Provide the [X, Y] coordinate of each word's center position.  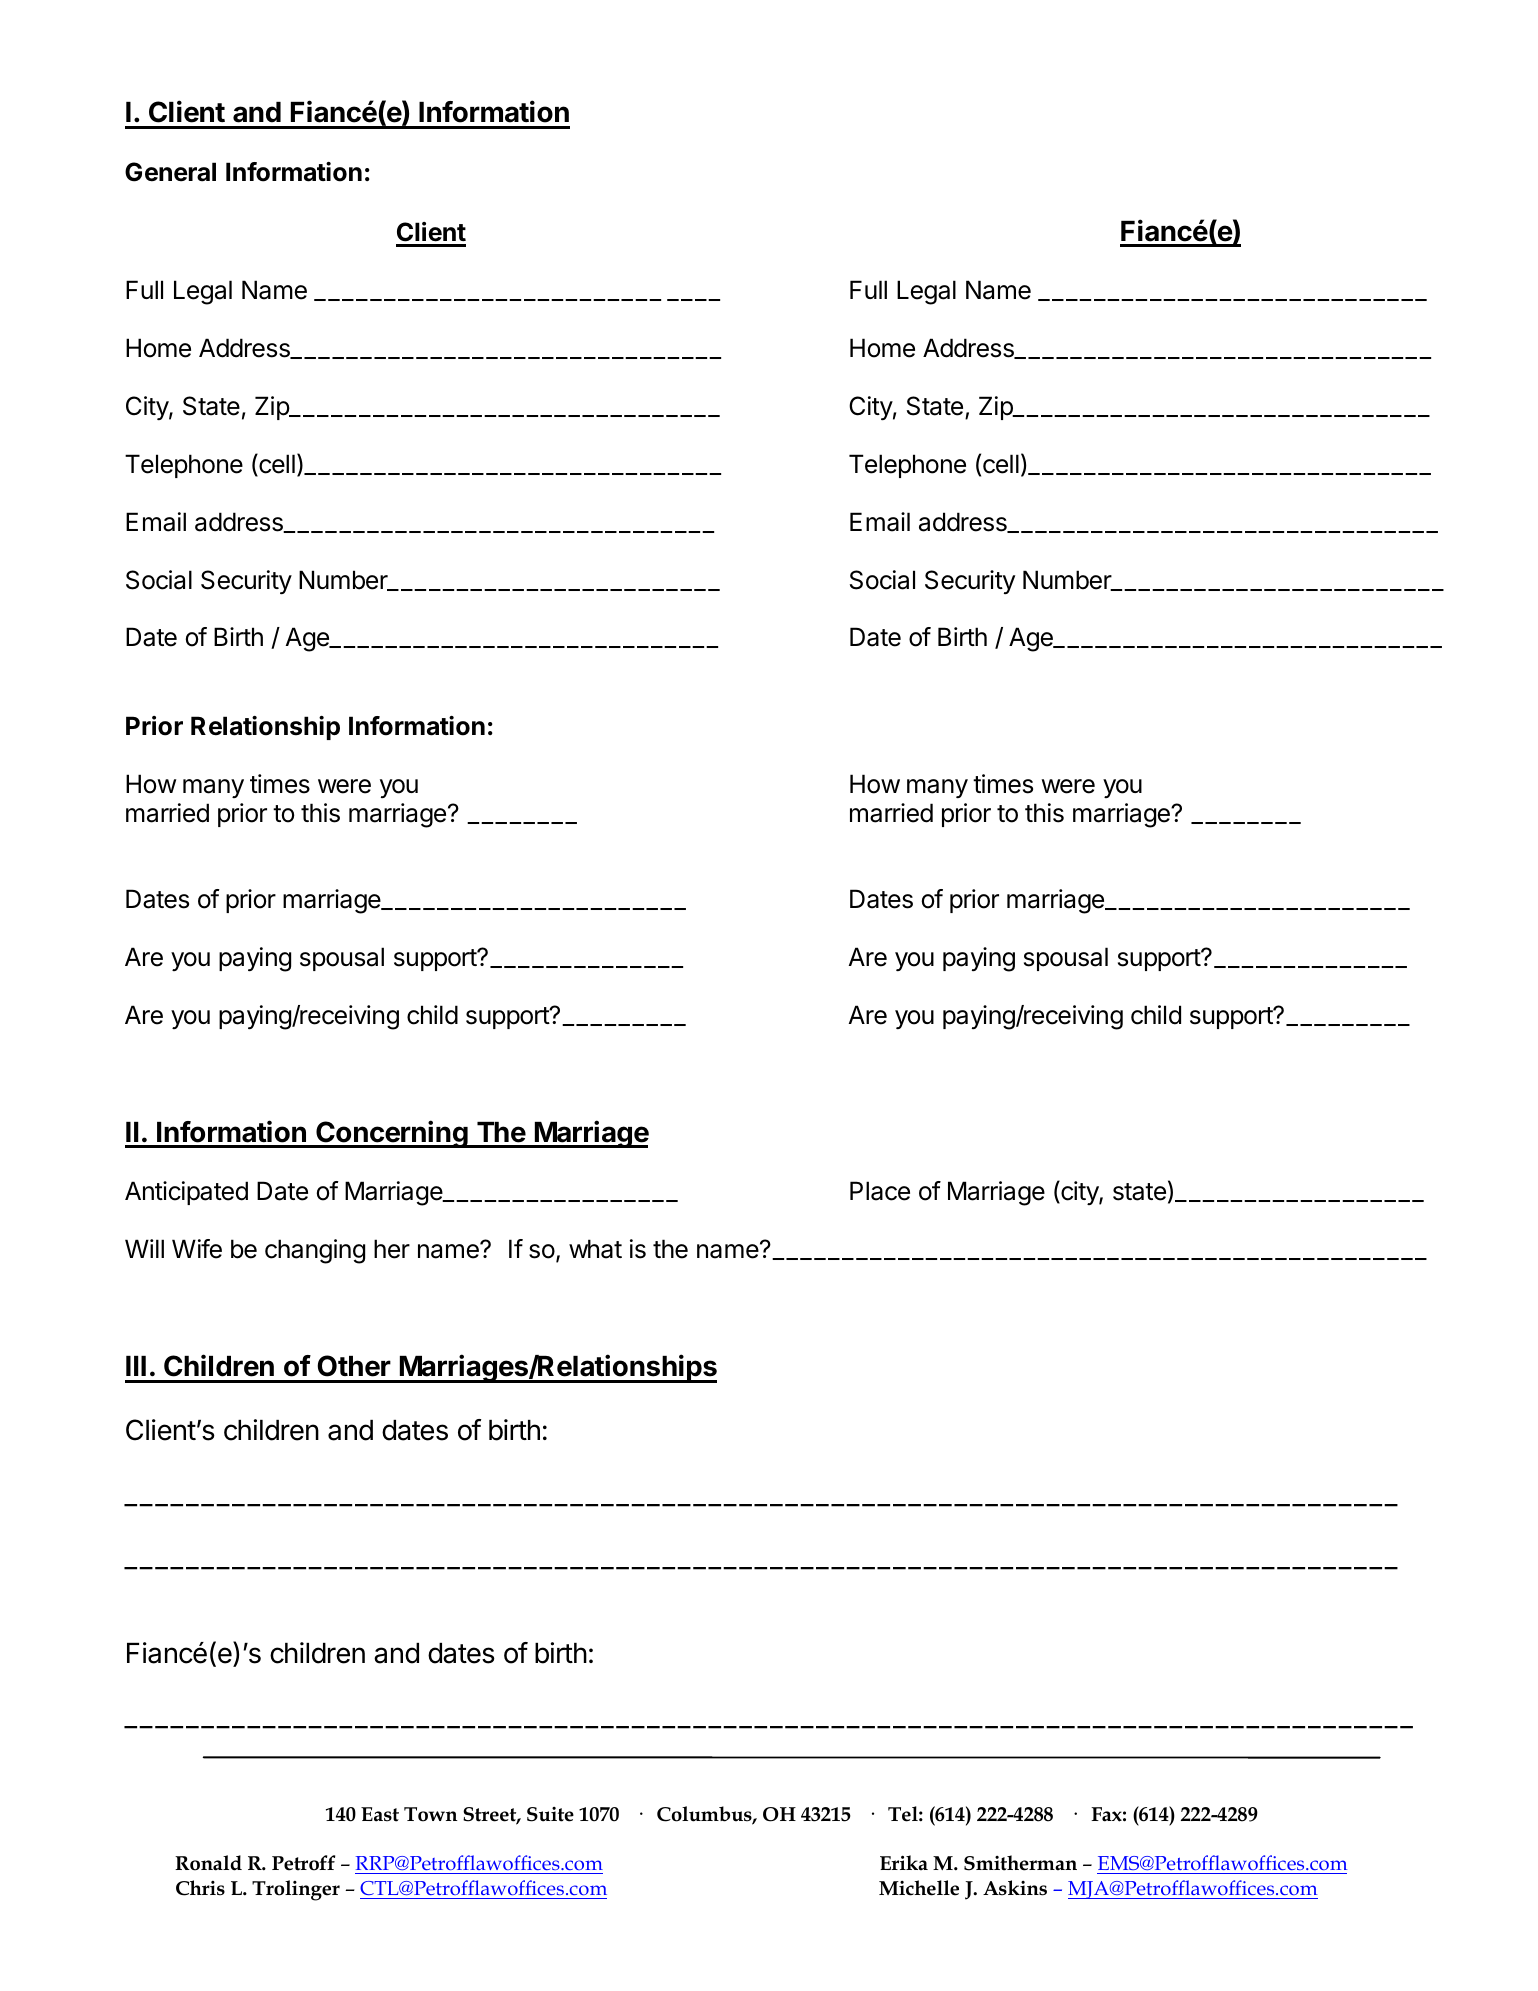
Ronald [208, 1863]
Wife [197, 1249]
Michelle [919, 1888]
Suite [550, 1814]
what [595, 1249]
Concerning [392, 1134]
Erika [904, 1863]
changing [315, 1251]
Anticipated [186, 1193]
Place [880, 1191]
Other [354, 1366]
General [170, 172]
